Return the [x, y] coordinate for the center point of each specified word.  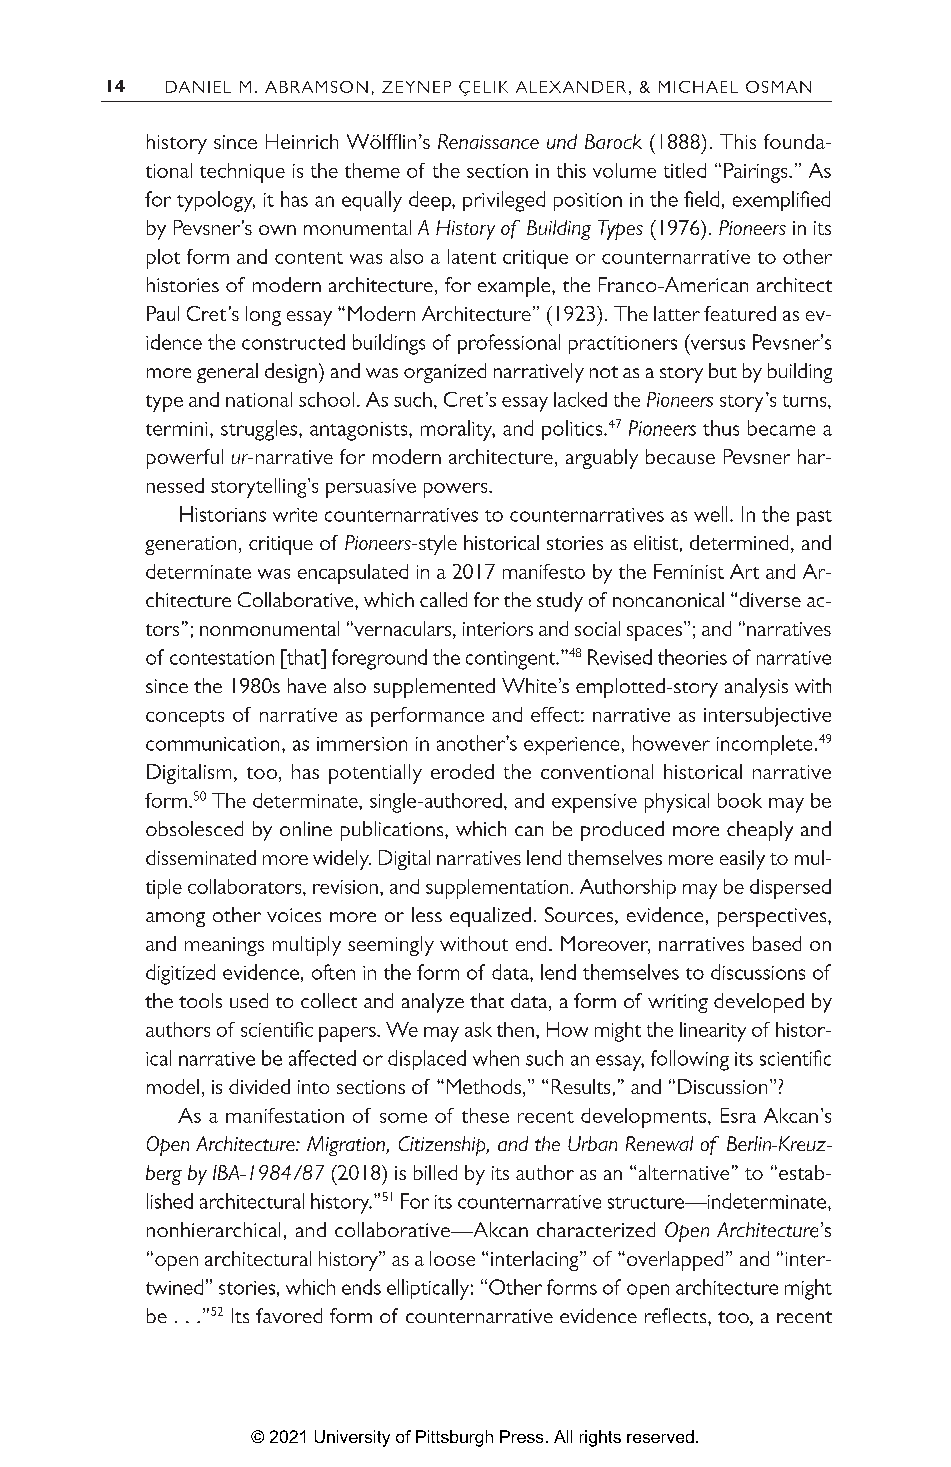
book [740, 800]
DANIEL [198, 87]
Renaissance [488, 141]
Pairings [757, 173]
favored [289, 1315]
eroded [462, 771]
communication [212, 744]
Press [521, 1436]
